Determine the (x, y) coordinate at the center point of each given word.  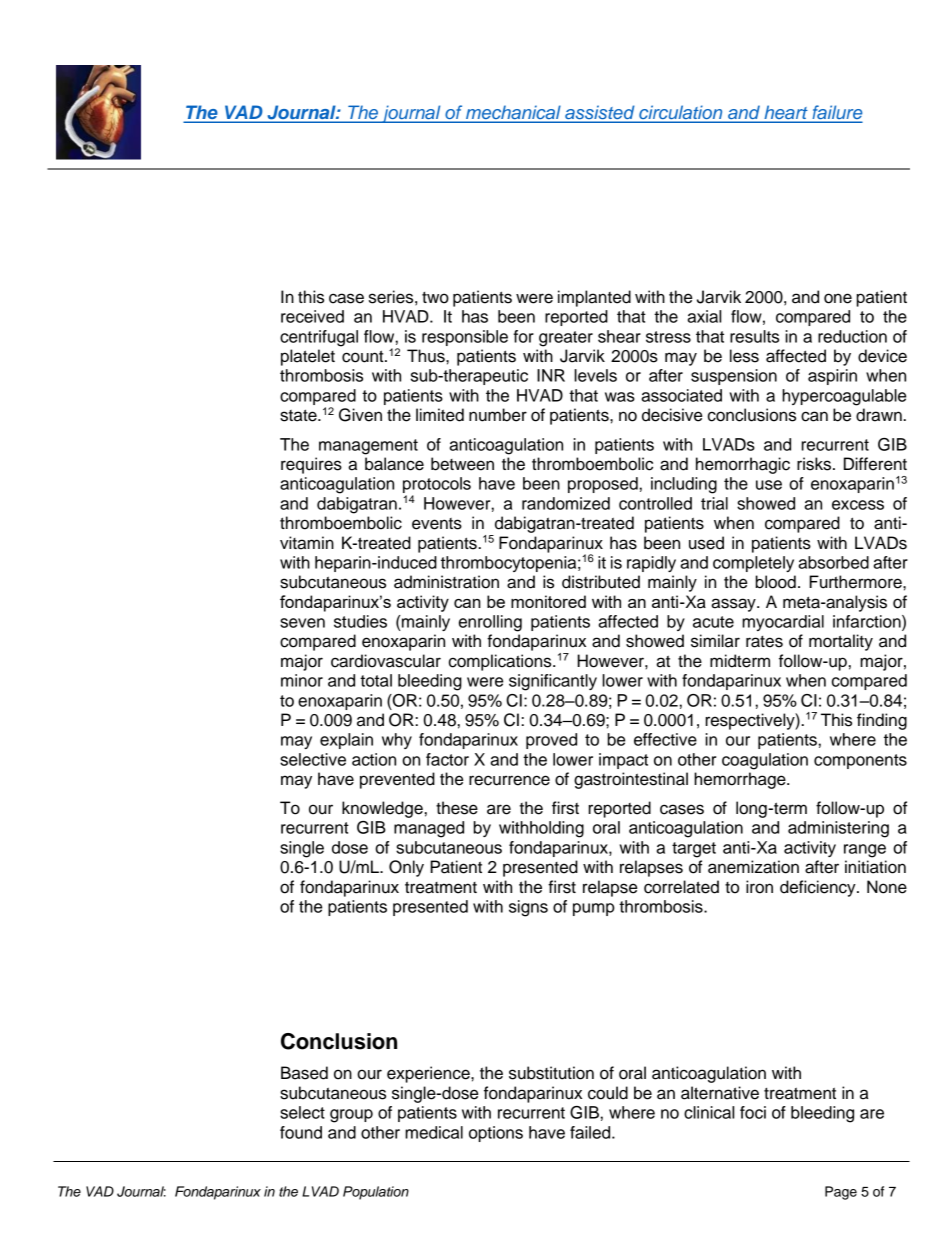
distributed (601, 582)
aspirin (832, 377)
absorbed (833, 562)
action (374, 759)
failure (836, 113)
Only (406, 868)
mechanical (513, 113)
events (437, 524)
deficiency (819, 888)
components (860, 761)
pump (594, 909)
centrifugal (319, 338)
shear (619, 336)
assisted (600, 113)
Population (376, 1193)
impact (623, 761)
